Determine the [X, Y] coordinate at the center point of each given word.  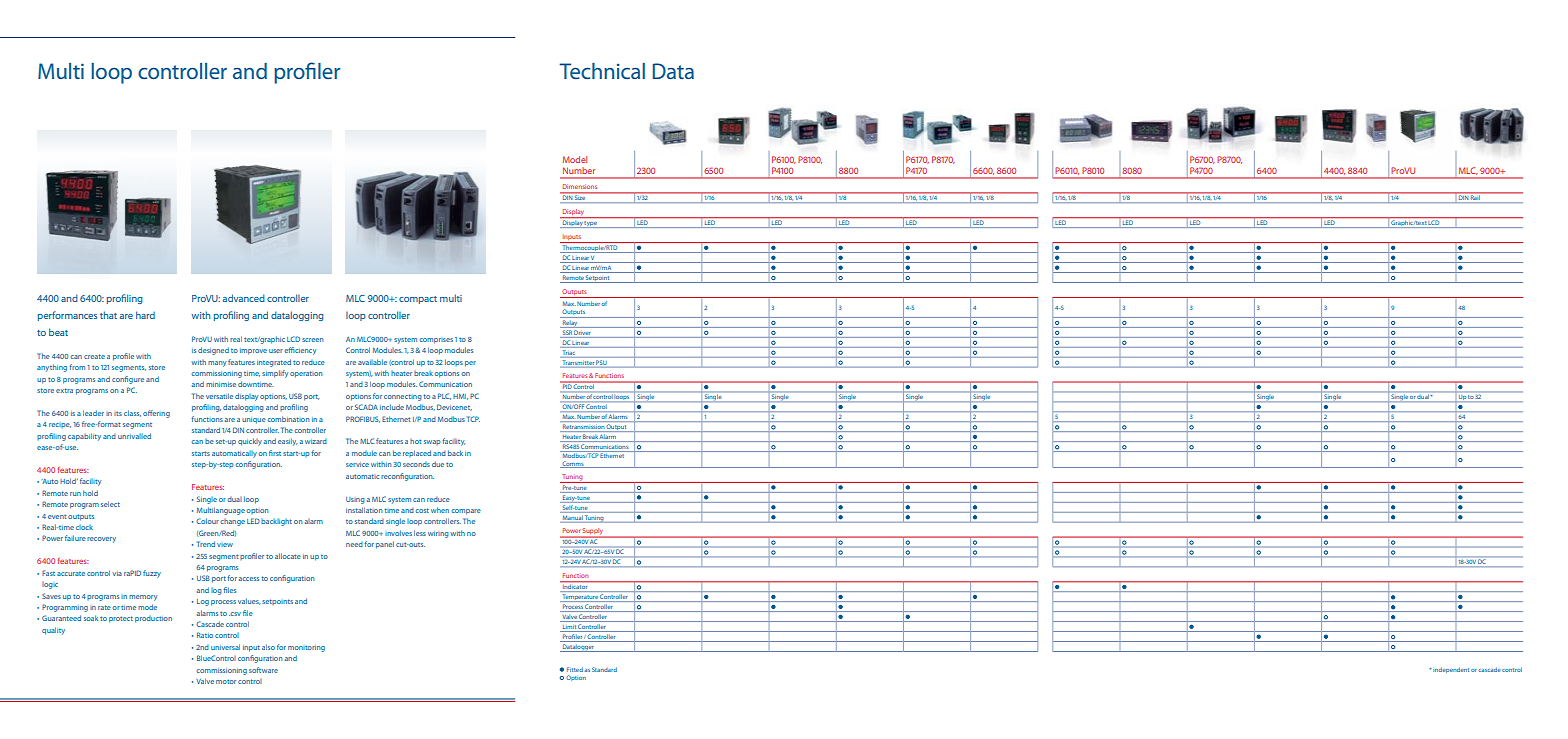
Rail [1475, 197]
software [263, 670]
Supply [593, 532]
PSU [601, 363]
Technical [602, 71]
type [591, 224]
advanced [244, 298]
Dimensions [580, 186]
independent [1451, 670]
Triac [570, 353]
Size [580, 197]
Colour [207, 521]
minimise [221, 384]
